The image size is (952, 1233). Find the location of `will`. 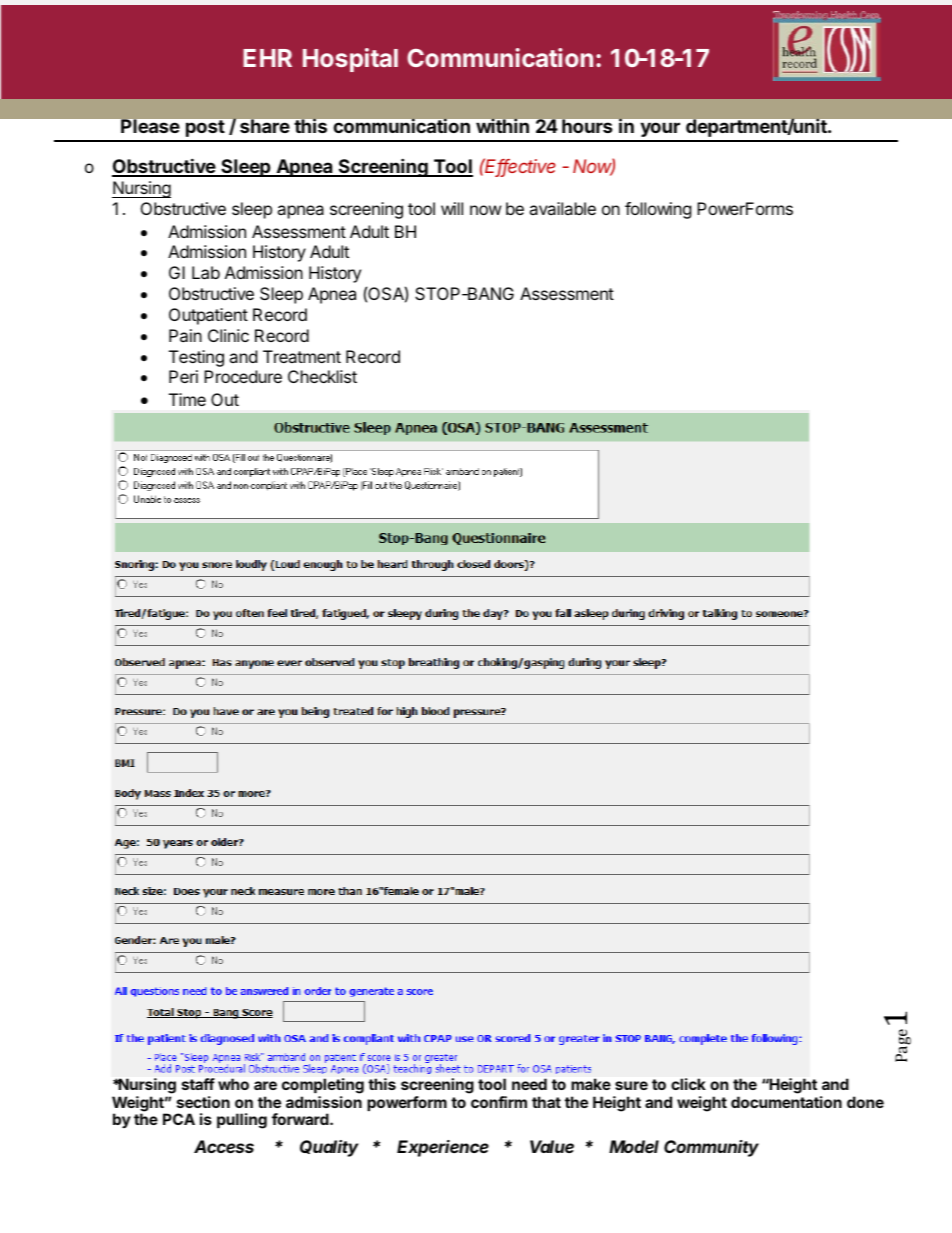

will is located at coordinates (452, 208).
